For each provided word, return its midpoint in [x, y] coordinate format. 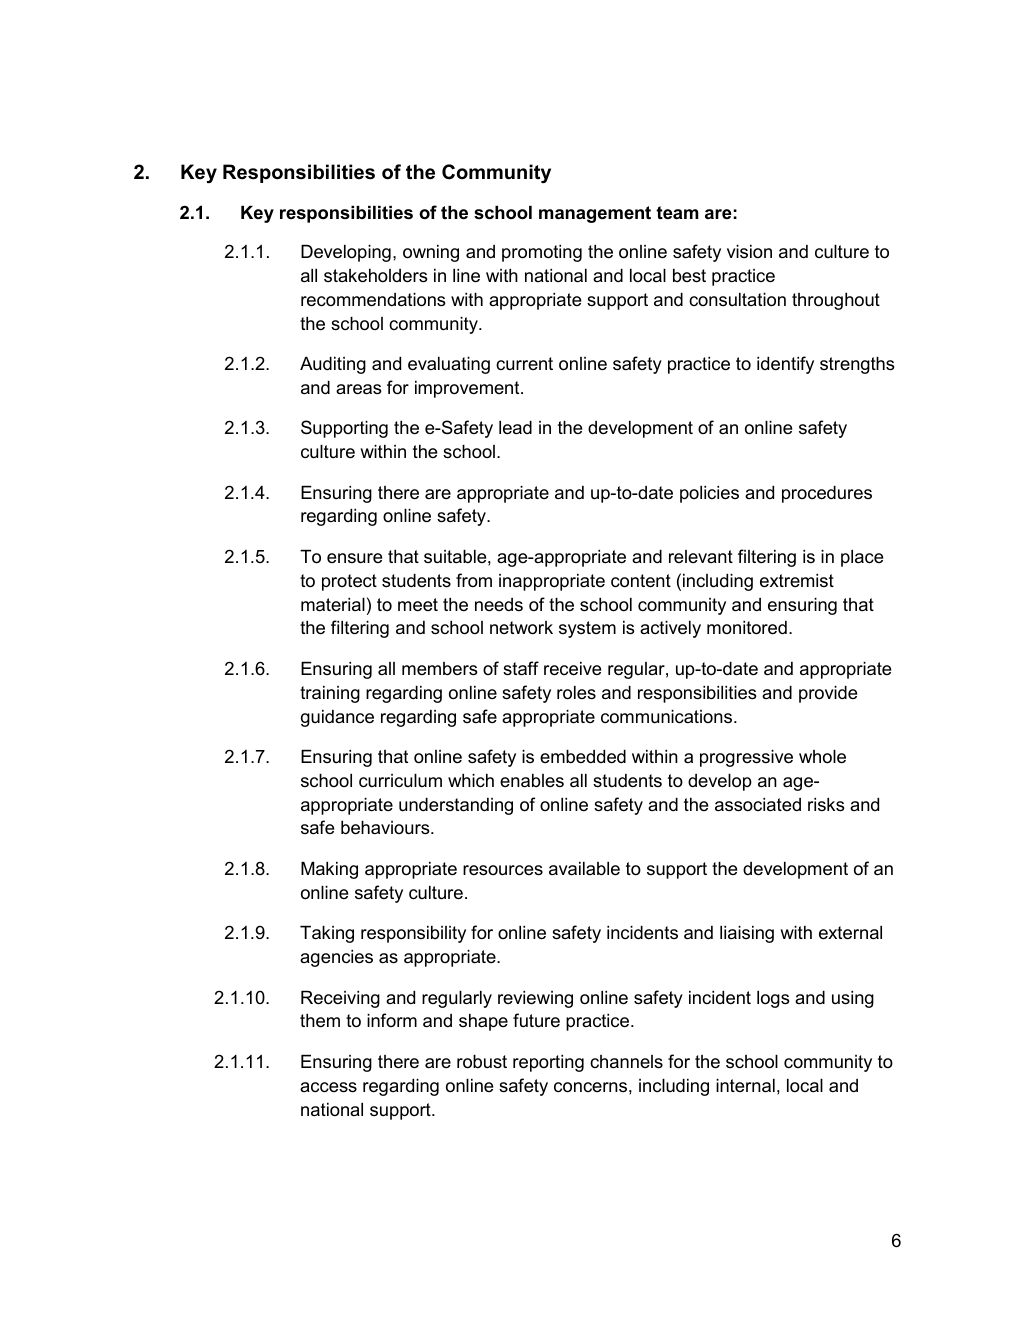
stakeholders [376, 276]
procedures [827, 494]
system [587, 629]
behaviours [386, 828]
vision [749, 251]
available [584, 869]
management [595, 214]
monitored [747, 628]
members [440, 669]
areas [359, 389]
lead [515, 428]
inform [392, 1020]
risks [826, 805]
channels [626, 1061]
